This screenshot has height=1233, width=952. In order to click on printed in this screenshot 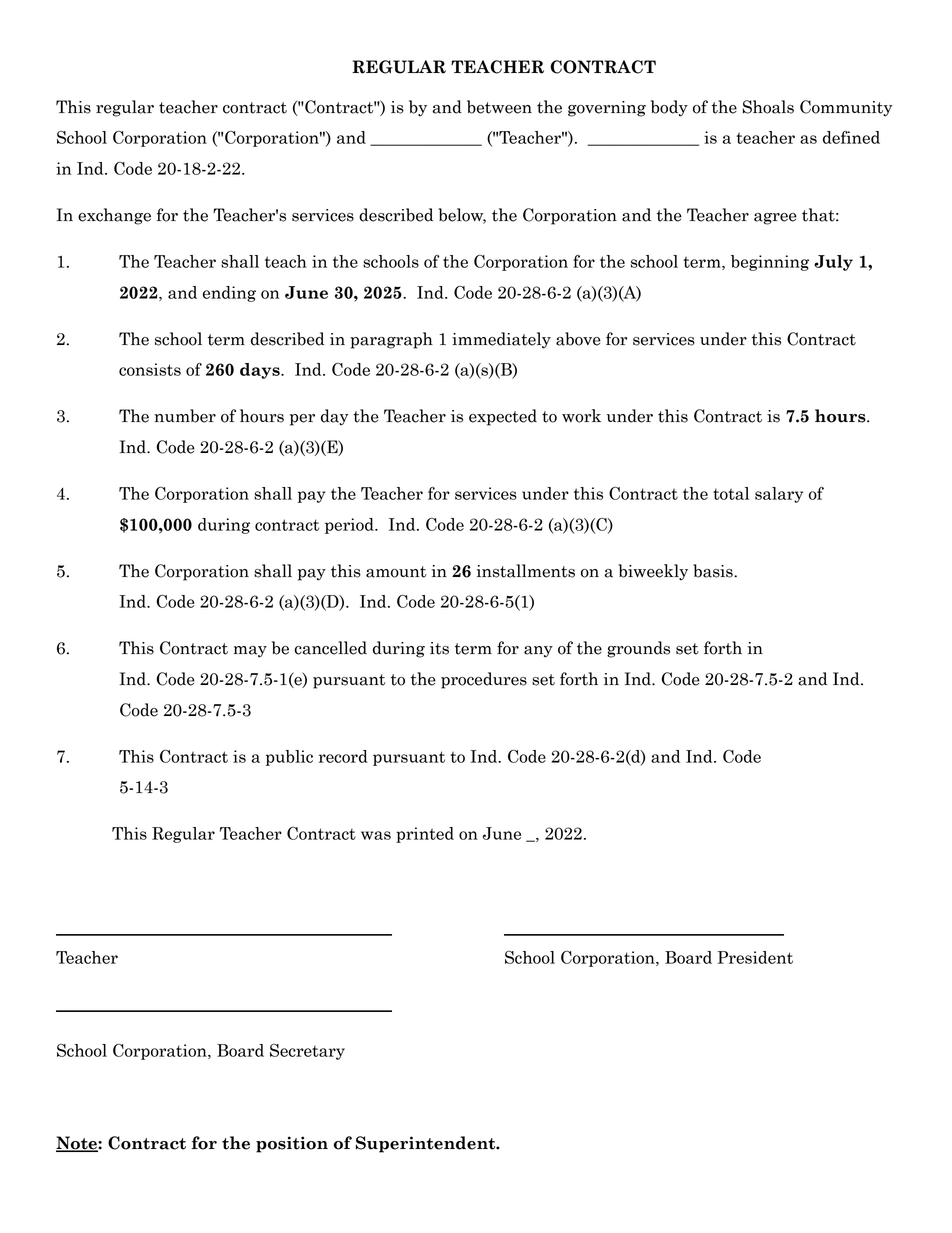, I will do `click(425, 835)`.
